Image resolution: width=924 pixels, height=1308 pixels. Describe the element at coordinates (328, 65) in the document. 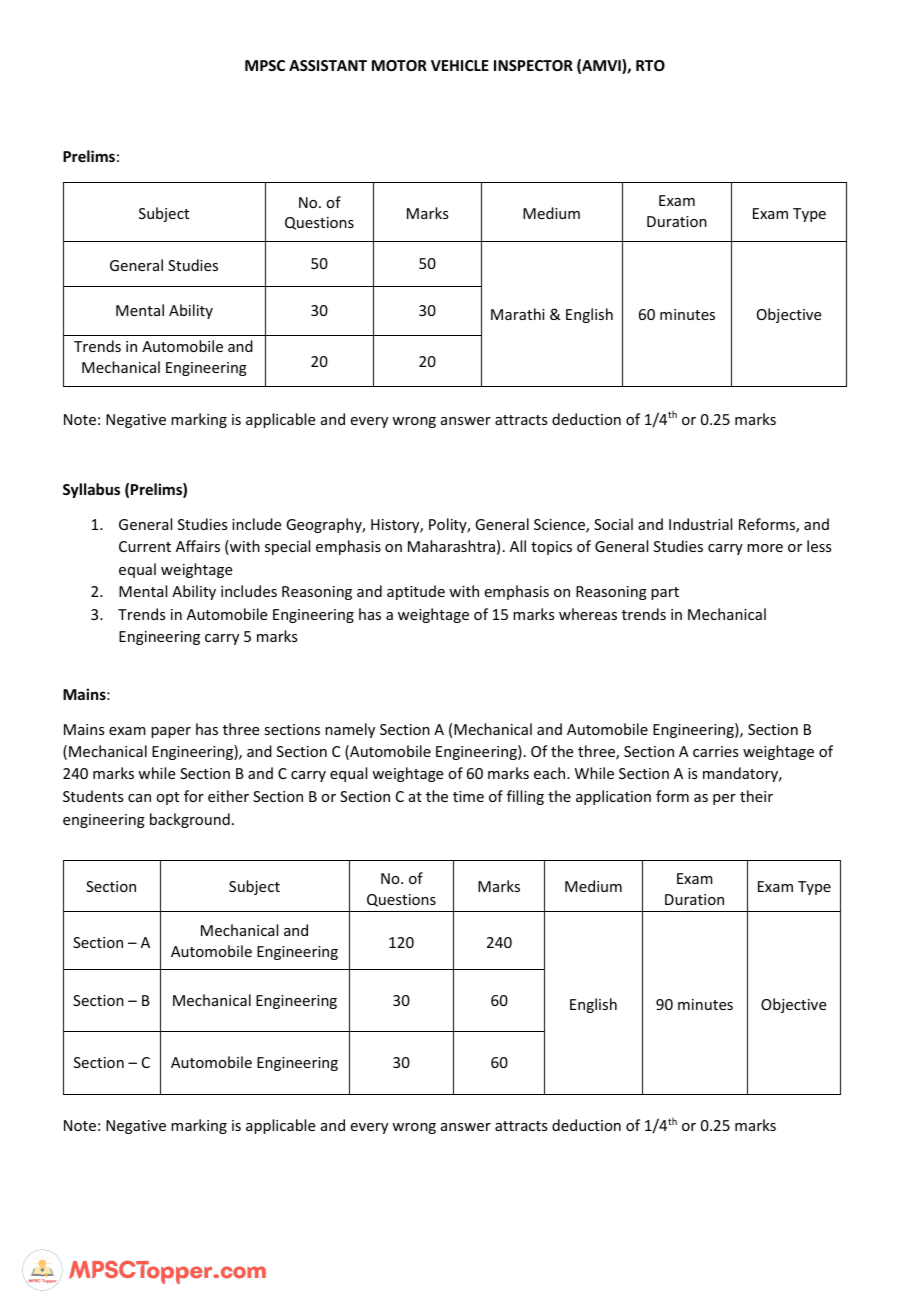

I see `ASSISTANT` at that location.
